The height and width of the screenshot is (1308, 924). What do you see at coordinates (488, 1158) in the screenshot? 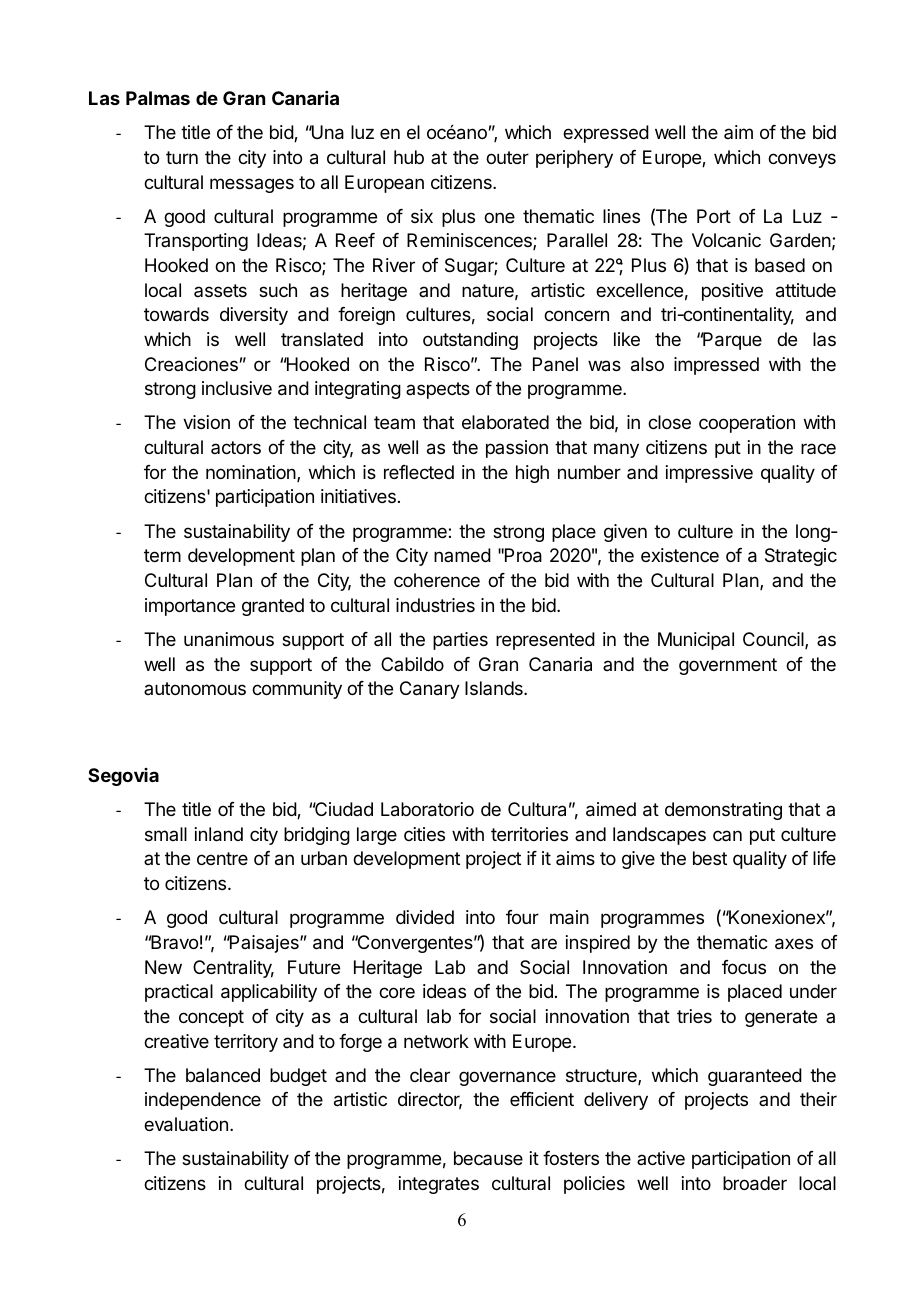
I see `because` at bounding box center [488, 1158].
